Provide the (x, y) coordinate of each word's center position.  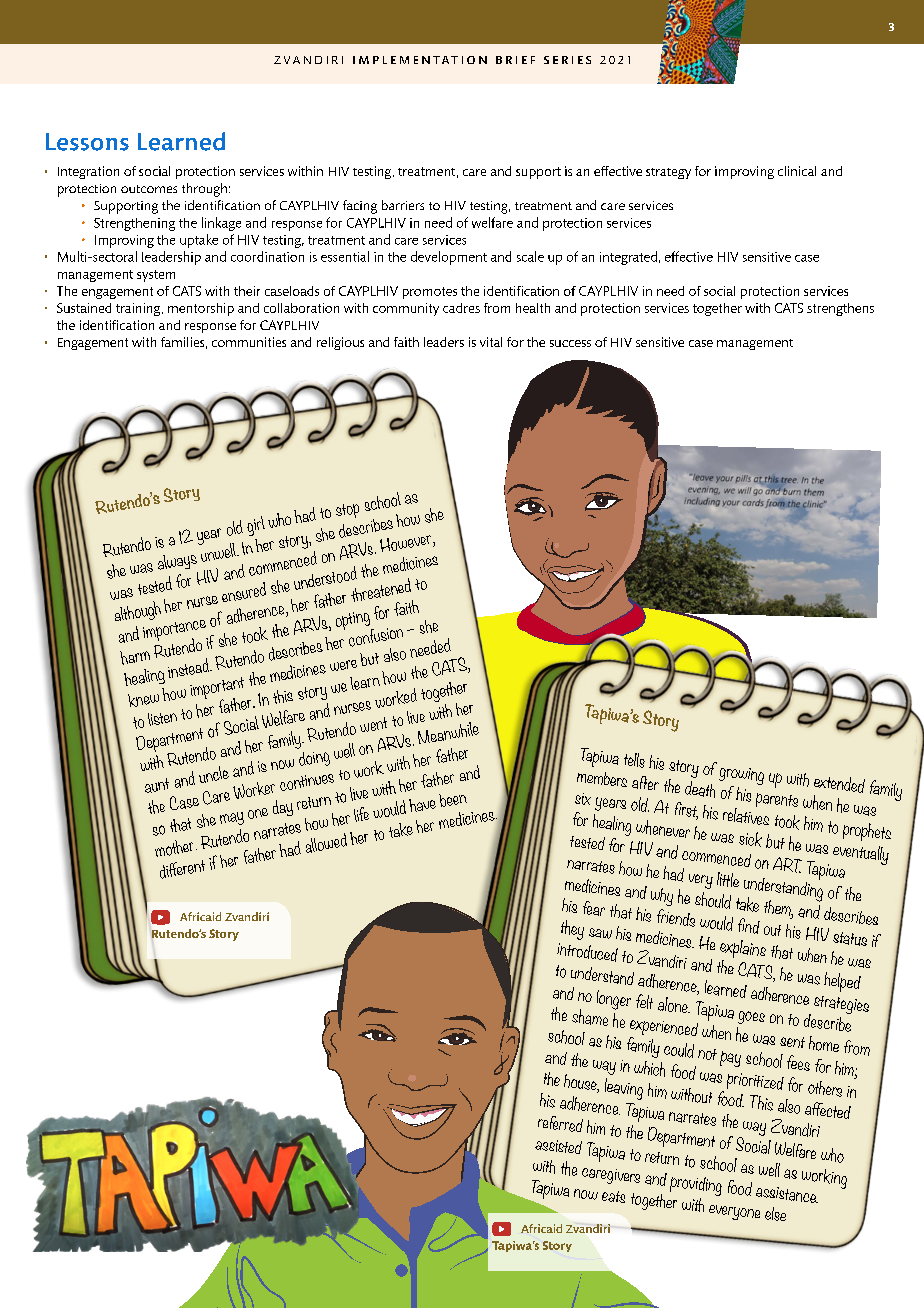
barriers (403, 205)
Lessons (87, 142)
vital (491, 342)
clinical (797, 171)
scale (530, 256)
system (156, 276)
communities (249, 342)
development (449, 258)
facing (360, 207)
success (570, 343)
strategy (668, 173)
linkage (221, 224)
